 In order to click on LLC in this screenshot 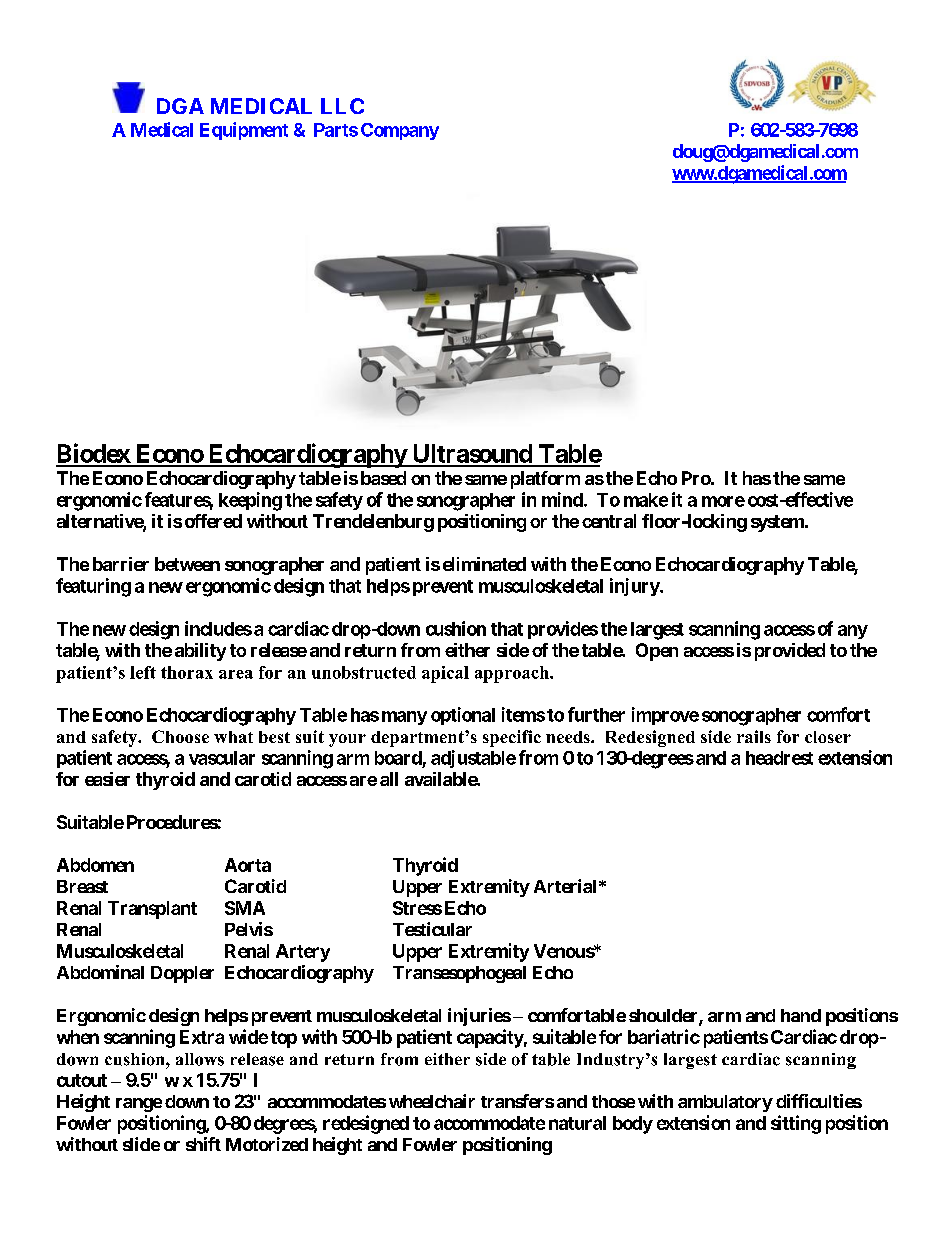, I will do `click(342, 106)`.
